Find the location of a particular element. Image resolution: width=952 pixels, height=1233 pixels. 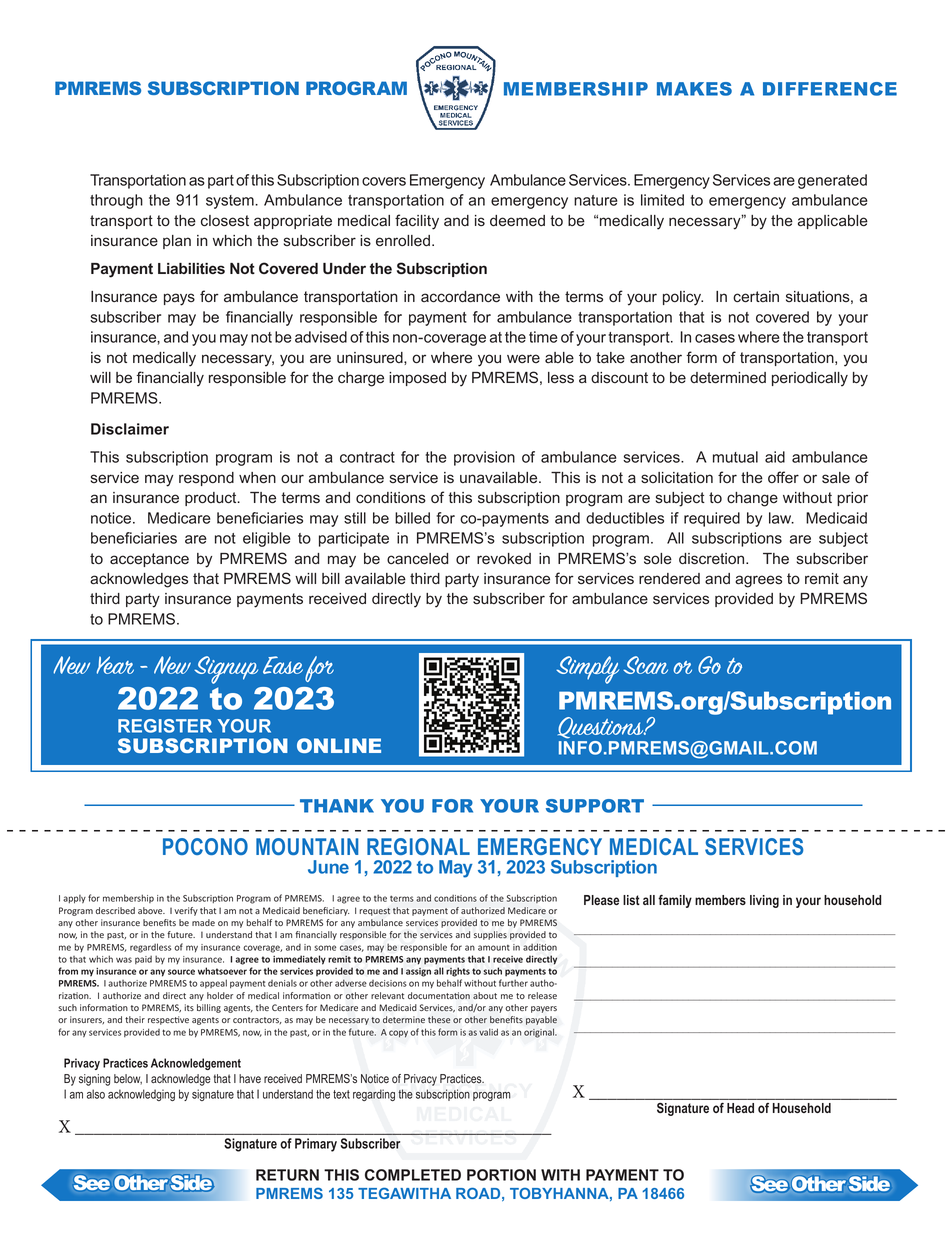

portion is located at coordinates (501, 1175).
